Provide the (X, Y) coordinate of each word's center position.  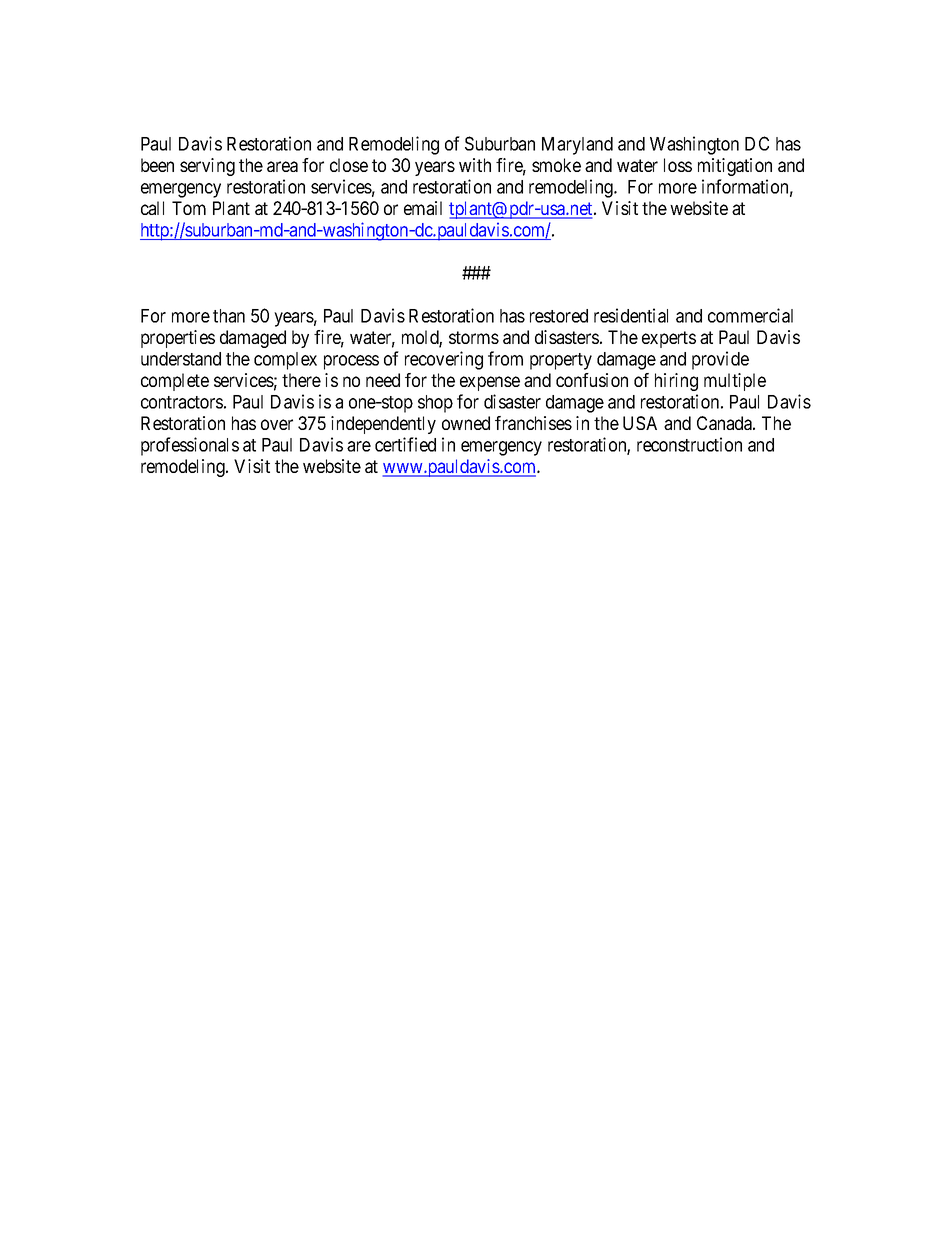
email (423, 208)
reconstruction (689, 444)
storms (474, 337)
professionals (190, 446)
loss (678, 165)
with (475, 165)
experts (669, 339)
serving (207, 167)
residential (631, 315)
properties (178, 339)
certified (405, 444)
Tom (189, 208)
